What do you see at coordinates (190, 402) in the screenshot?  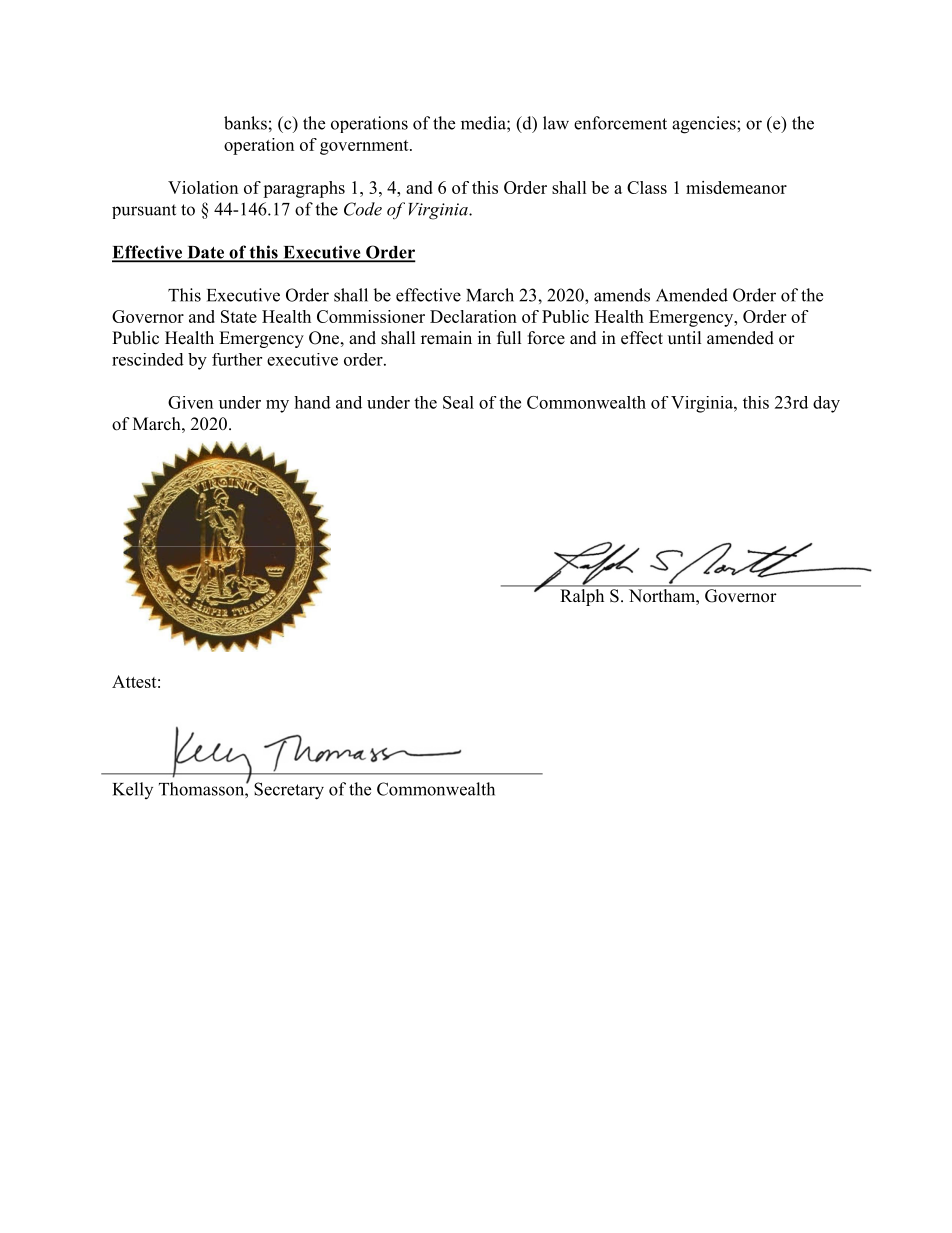 I see `Given` at bounding box center [190, 402].
